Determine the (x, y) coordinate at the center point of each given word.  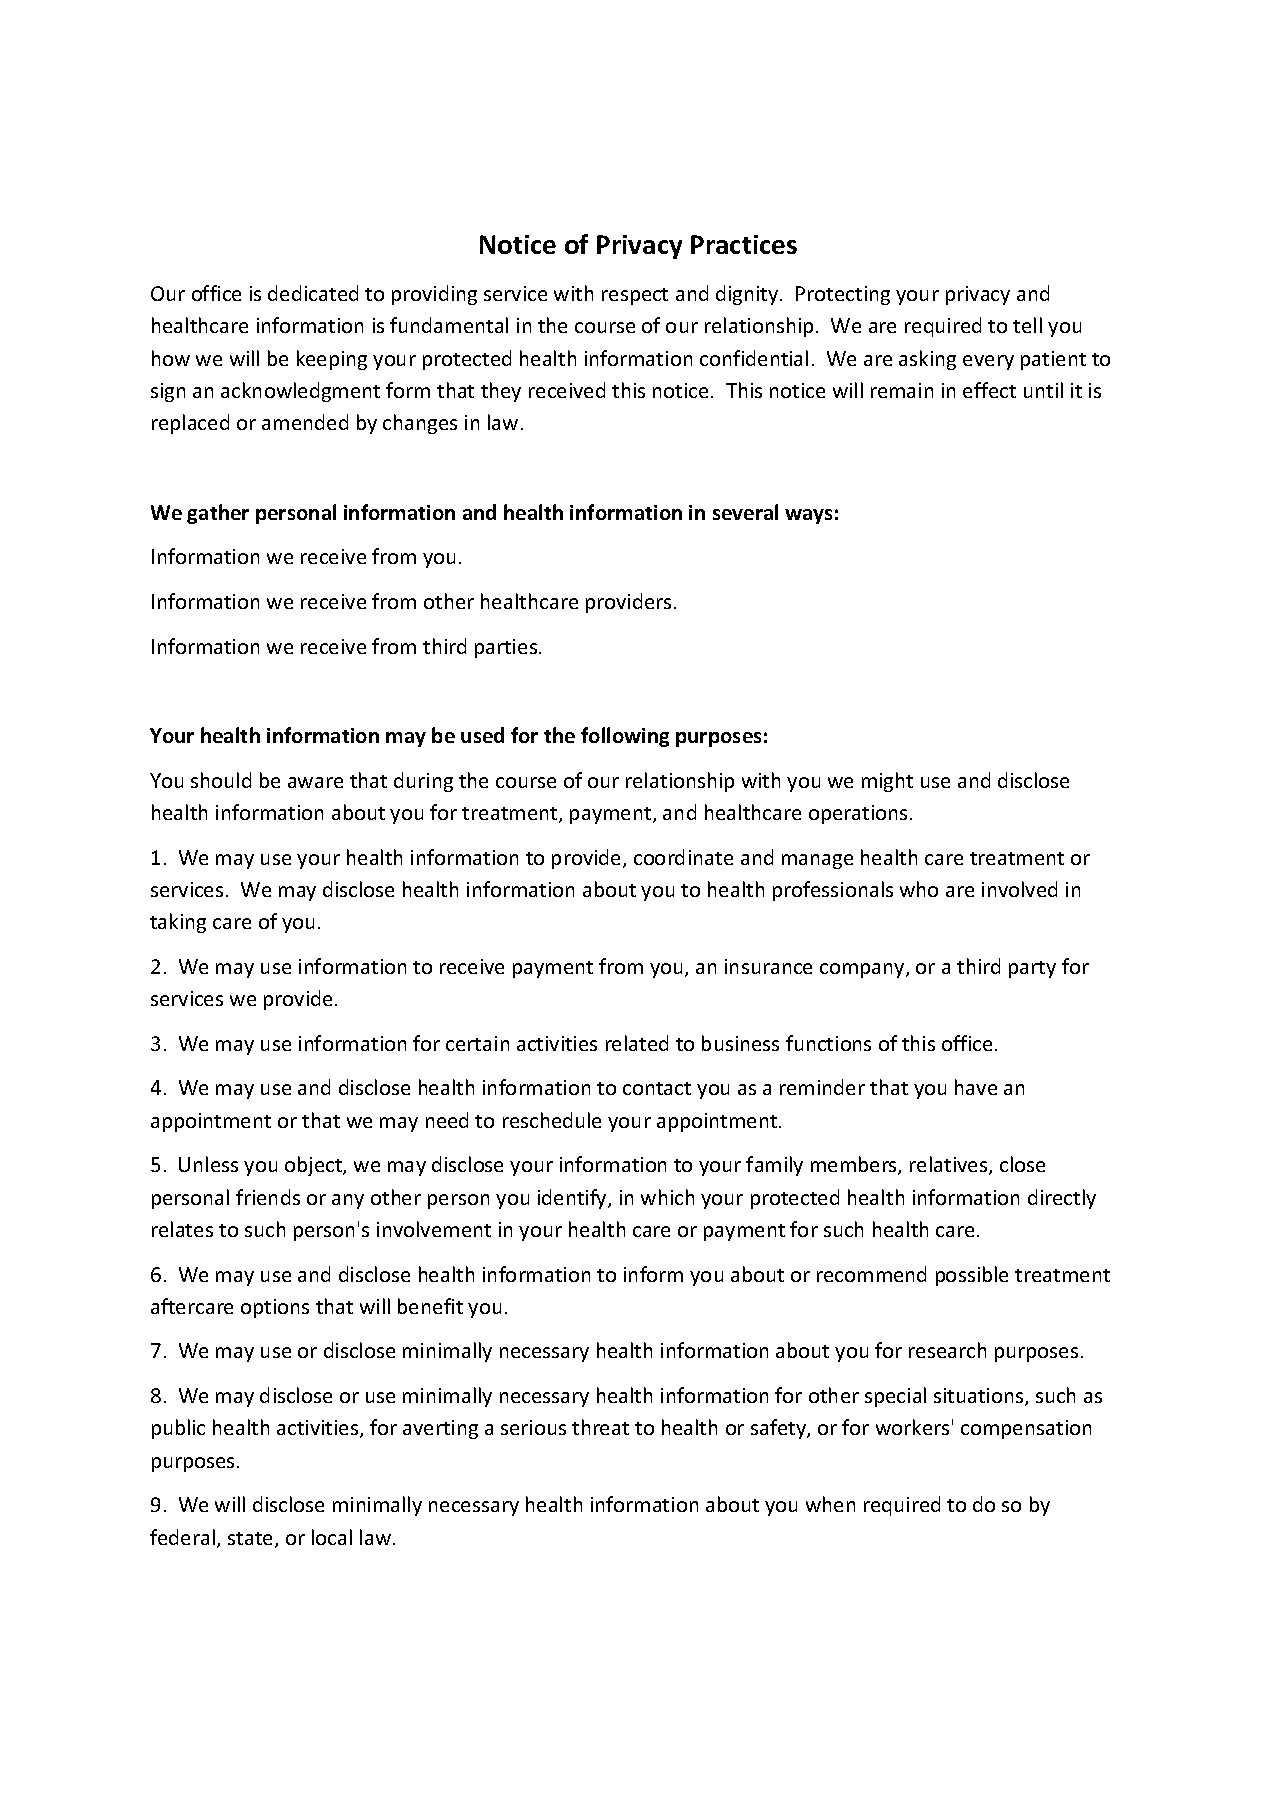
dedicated (313, 293)
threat (600, 1427)
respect (635, 296)
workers (912, 1427)
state (252, 1540)
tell (1027, 325)
